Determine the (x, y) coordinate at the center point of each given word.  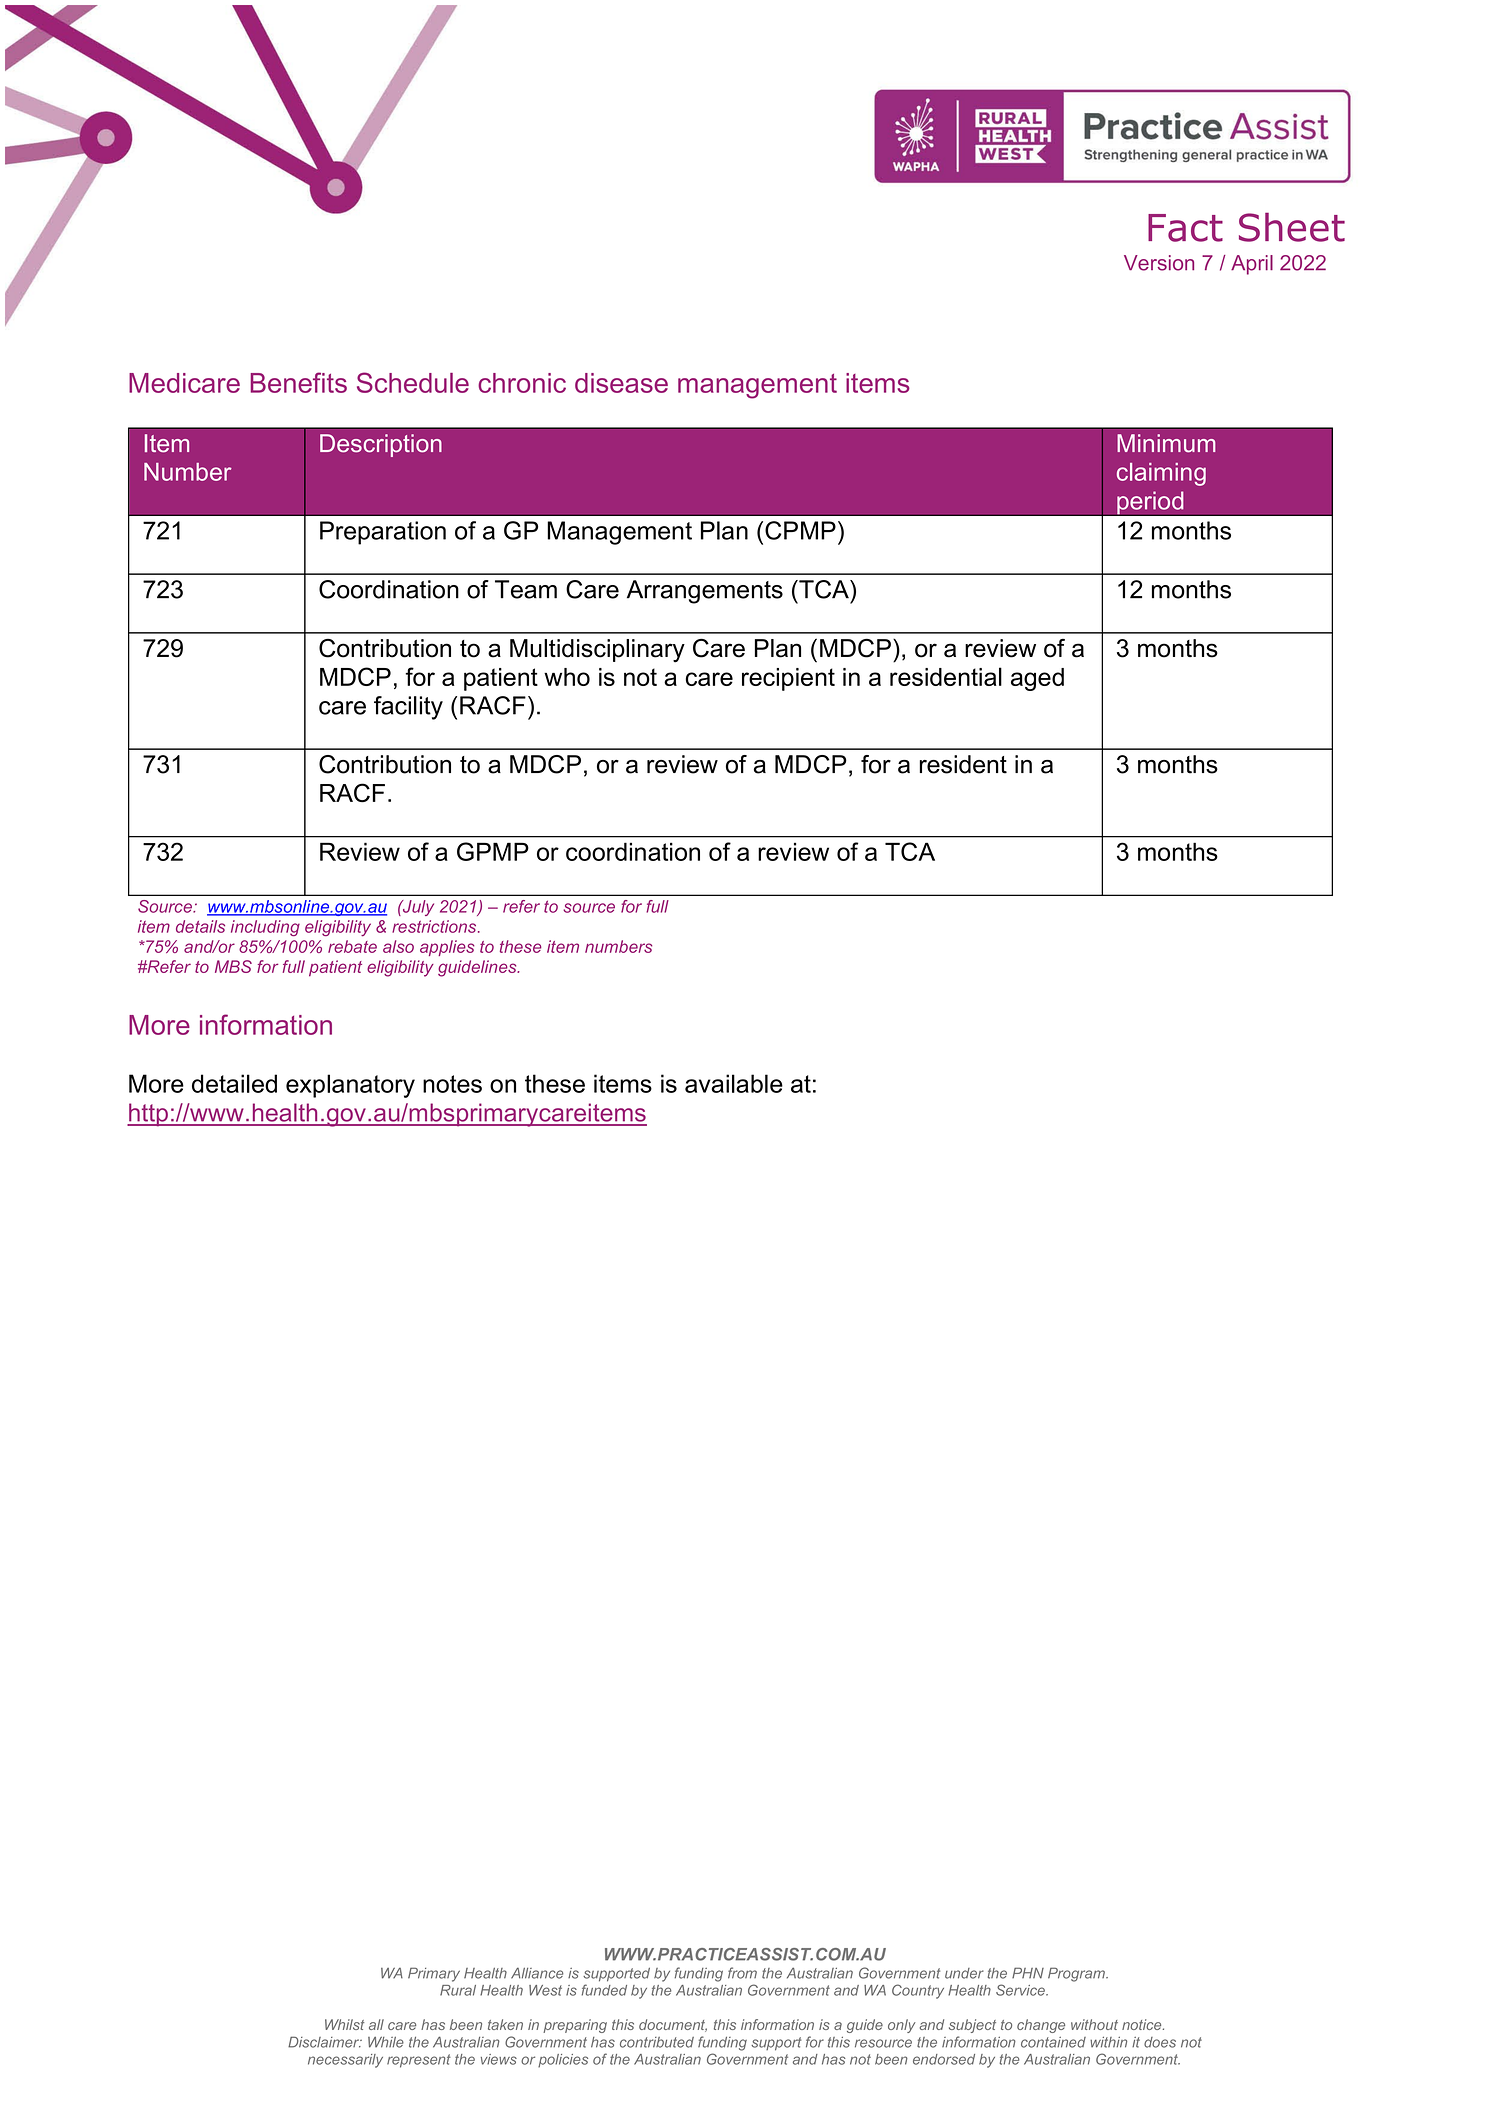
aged (1037, 679)
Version (1159, 263)
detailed (234, 1083)
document (673, 2025)
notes (452, 1084)
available (734, 1083)
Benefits (298, 382)
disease (621, 383)
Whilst (344, 2024)
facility (408, 708)
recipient (788, 679)
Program (1077, 1974)
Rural (458, 1990)
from (742, 1973)
